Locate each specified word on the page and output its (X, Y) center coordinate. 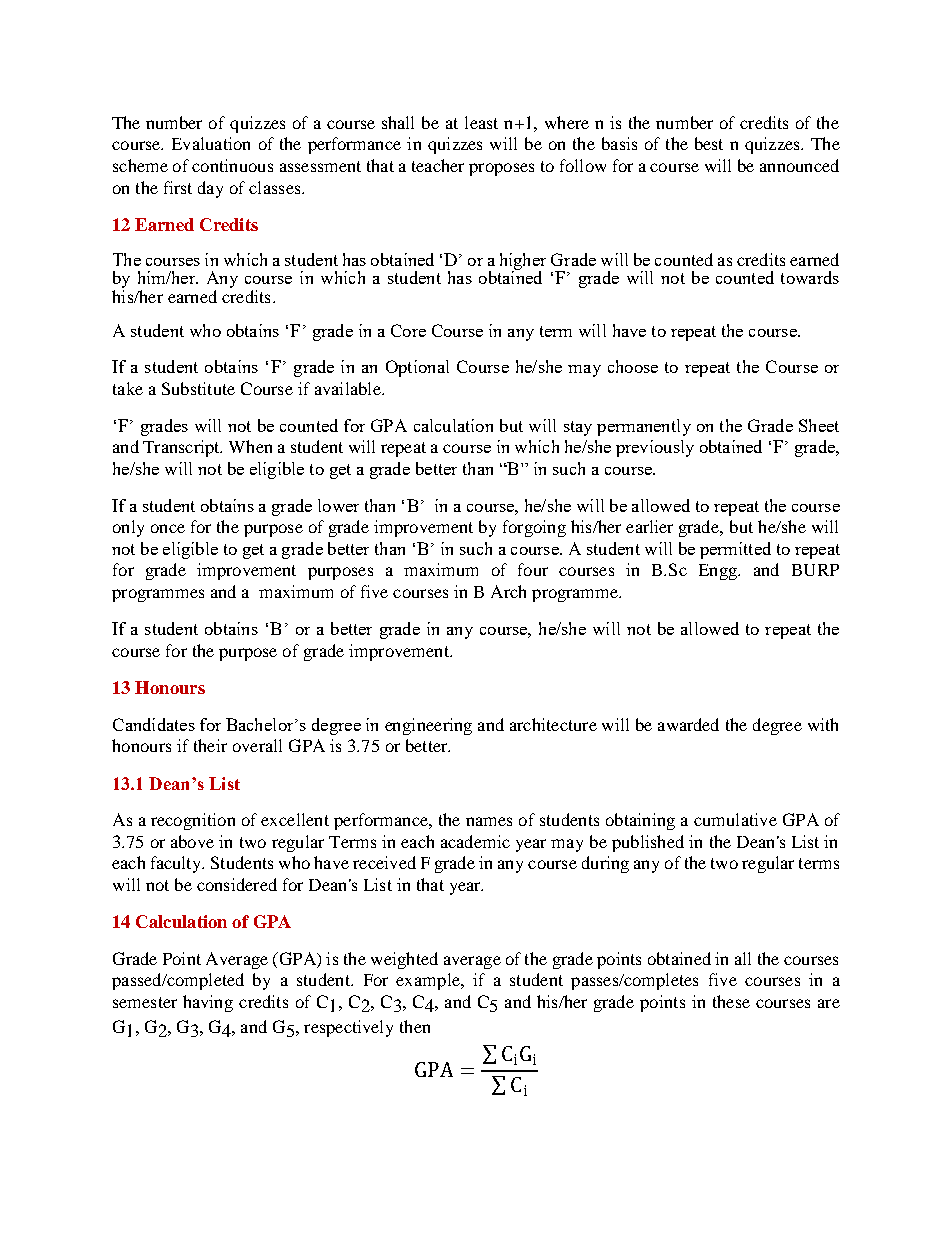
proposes (501, 169)
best (709, 143)
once (168, 528)
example (429, 981)
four (533, 569)
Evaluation (211, 143)
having (208, 1003)
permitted (735, 550)
